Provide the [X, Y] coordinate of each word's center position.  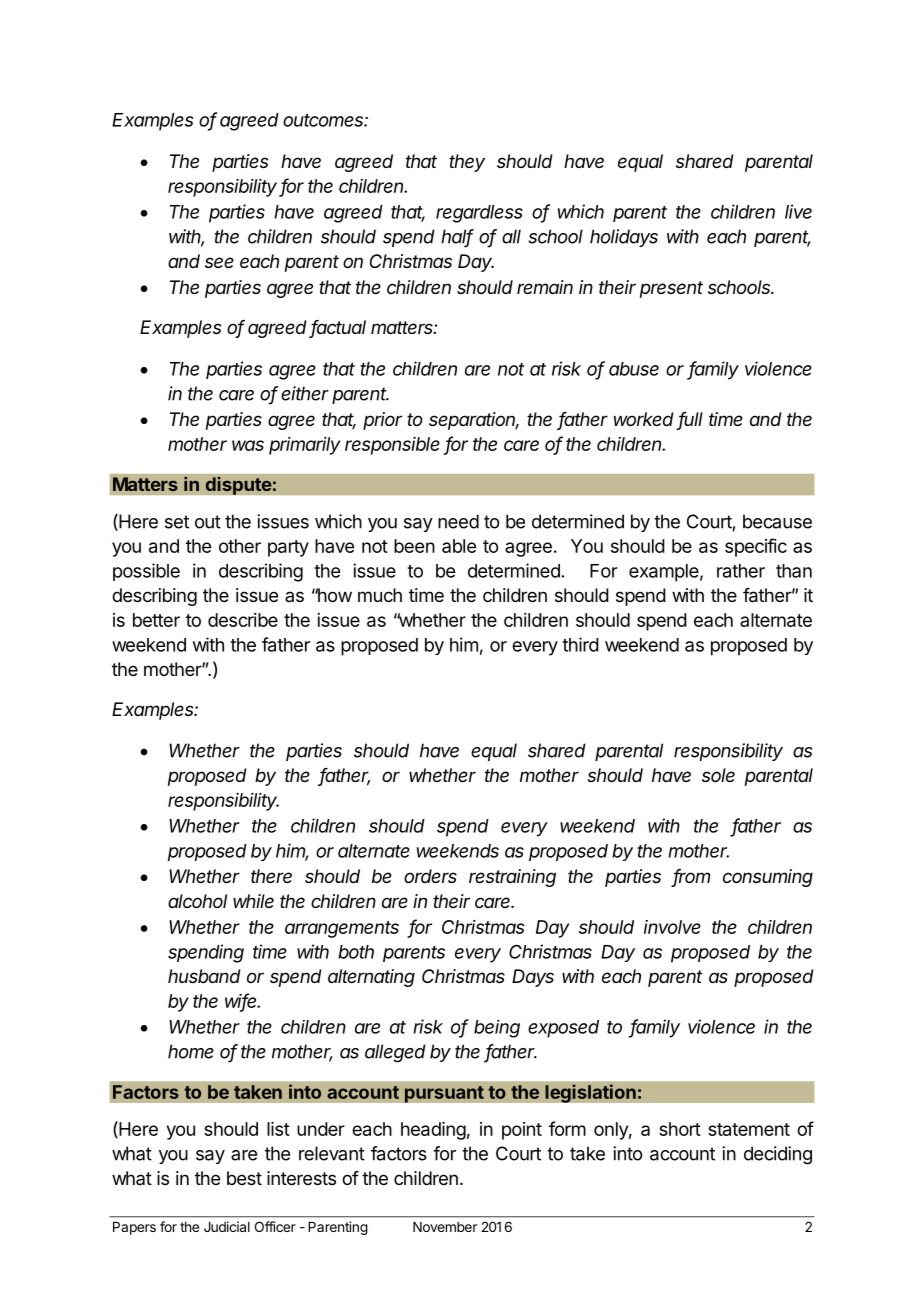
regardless [479, 214]
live [798, 211]
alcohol [197, 901]
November [445, 1227]
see [219, 262]
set [177, 522]
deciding [778, 1155]
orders [430, 876]
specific [756, 547]
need [458, 521]
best [244, 1178]
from [691, 877]
